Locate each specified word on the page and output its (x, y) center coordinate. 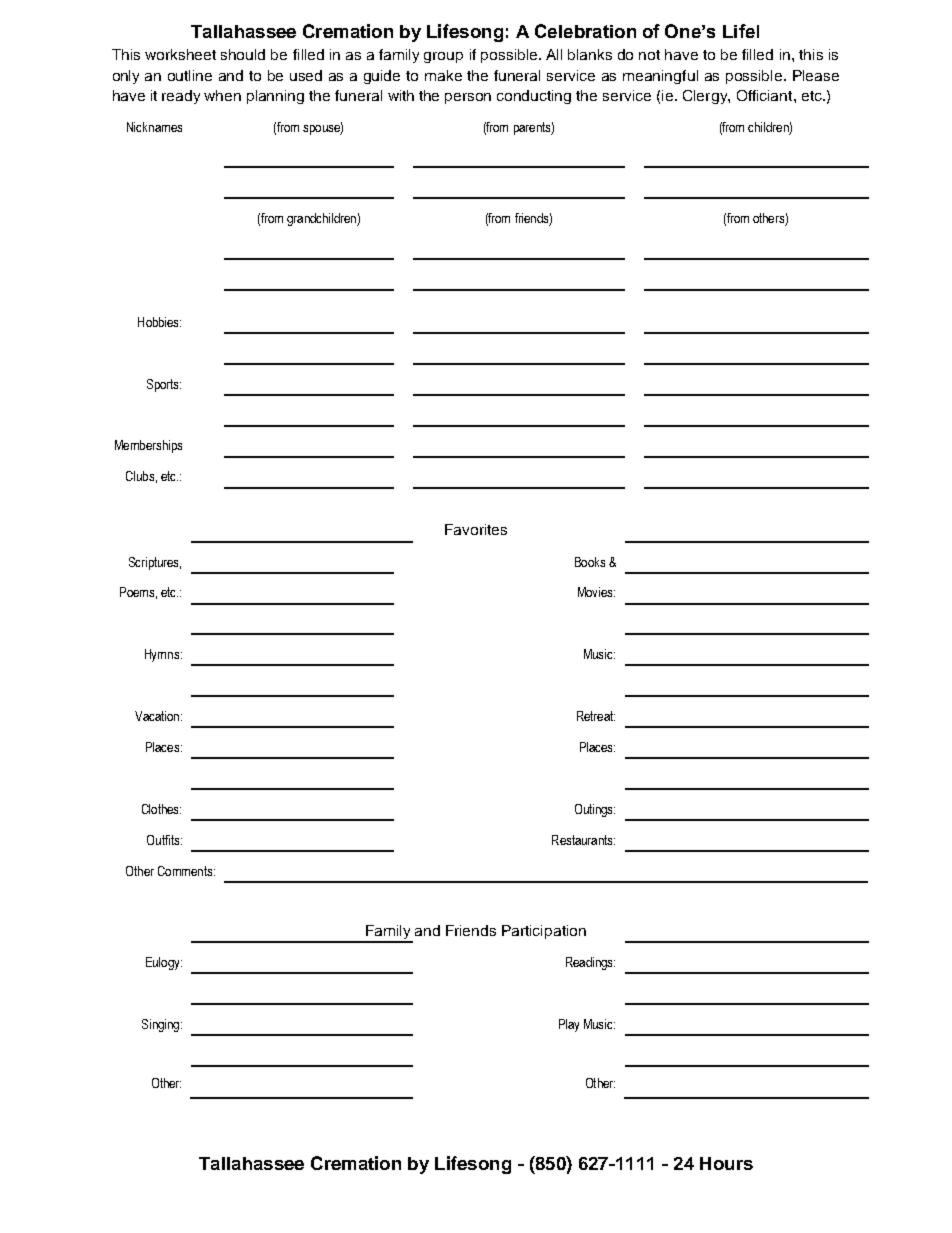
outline (190, 75)
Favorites (476, 529)
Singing (160, 1025)
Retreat (596, 716)
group (443, 57)
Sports (164, 385)
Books (590, 562)
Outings (595, 810)
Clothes (161, 809)
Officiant (766, 95)
